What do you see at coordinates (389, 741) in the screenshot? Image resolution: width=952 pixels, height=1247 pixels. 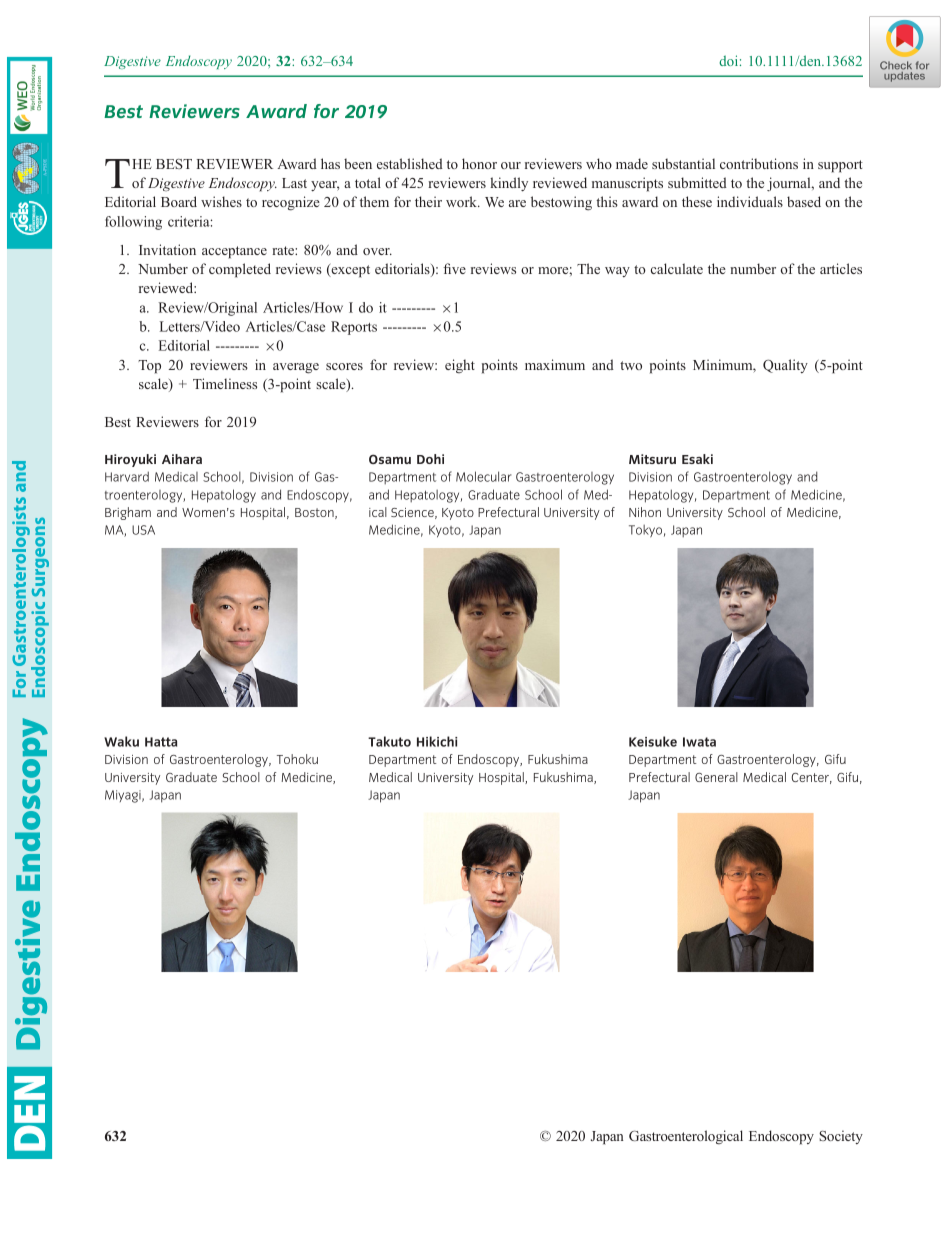 I see `Takuto` at bounding box center [389, 741].
